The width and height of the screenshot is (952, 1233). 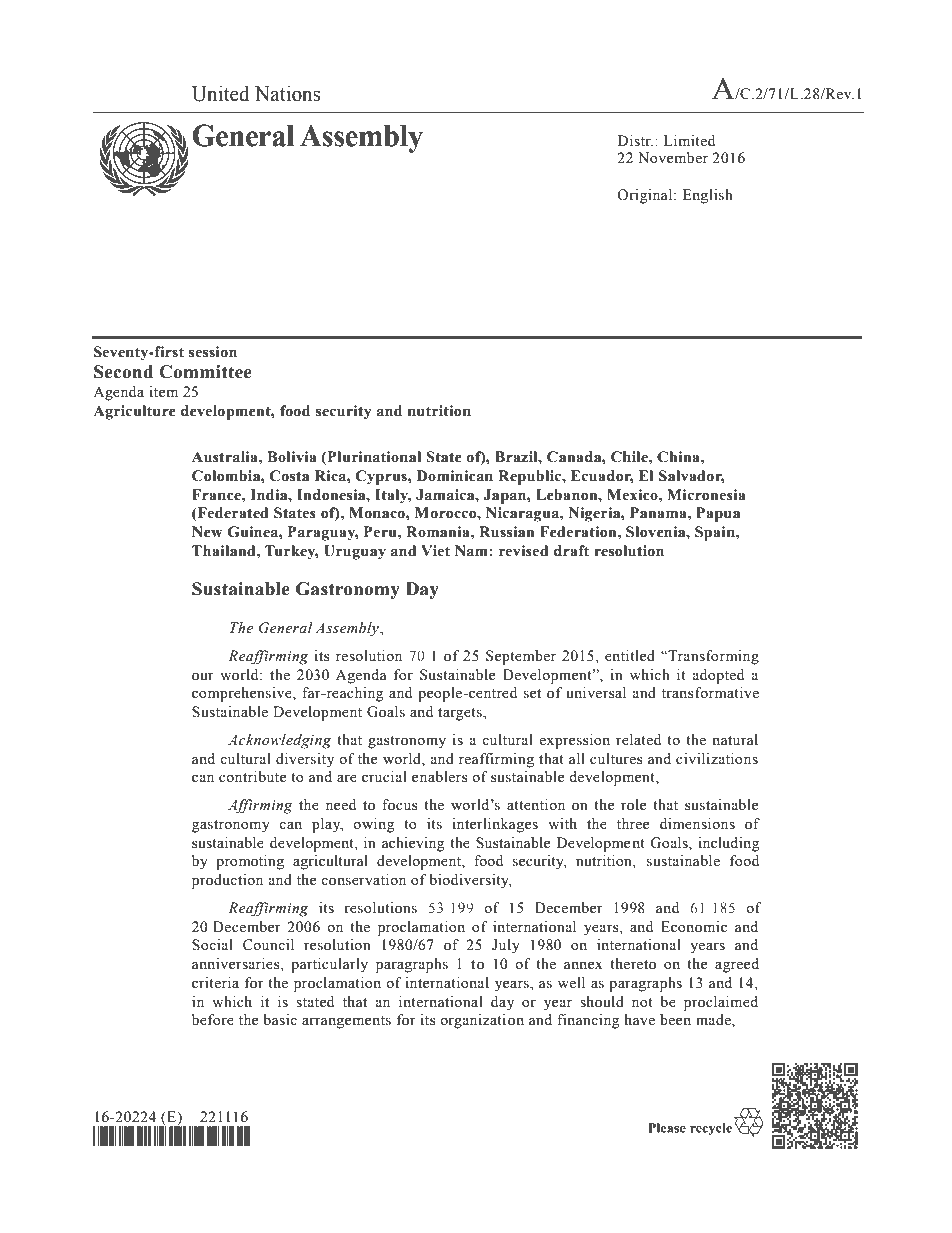 What do you see at coordinates (521, 657) in the screenshot?
I see `September` at bounding box center [521, 657].
